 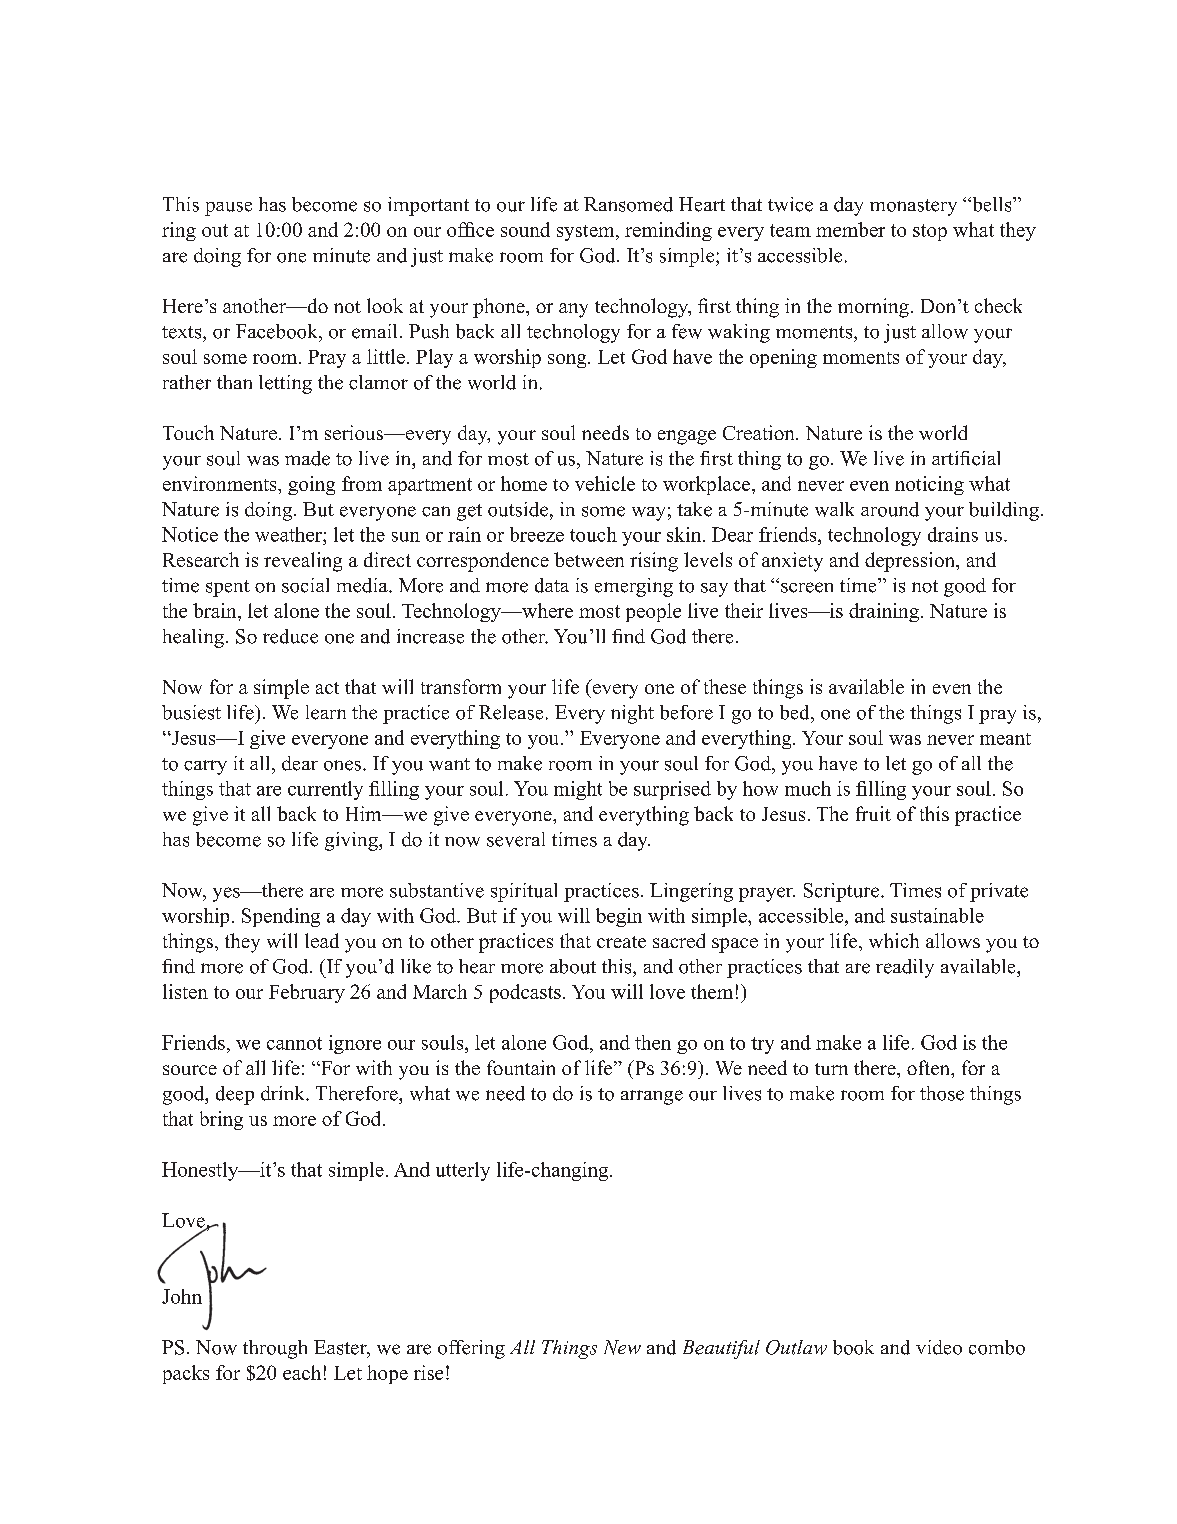 What do you see at coordinates (890, 509) in the image?
I see `around` at bounding box center [890, 509].
